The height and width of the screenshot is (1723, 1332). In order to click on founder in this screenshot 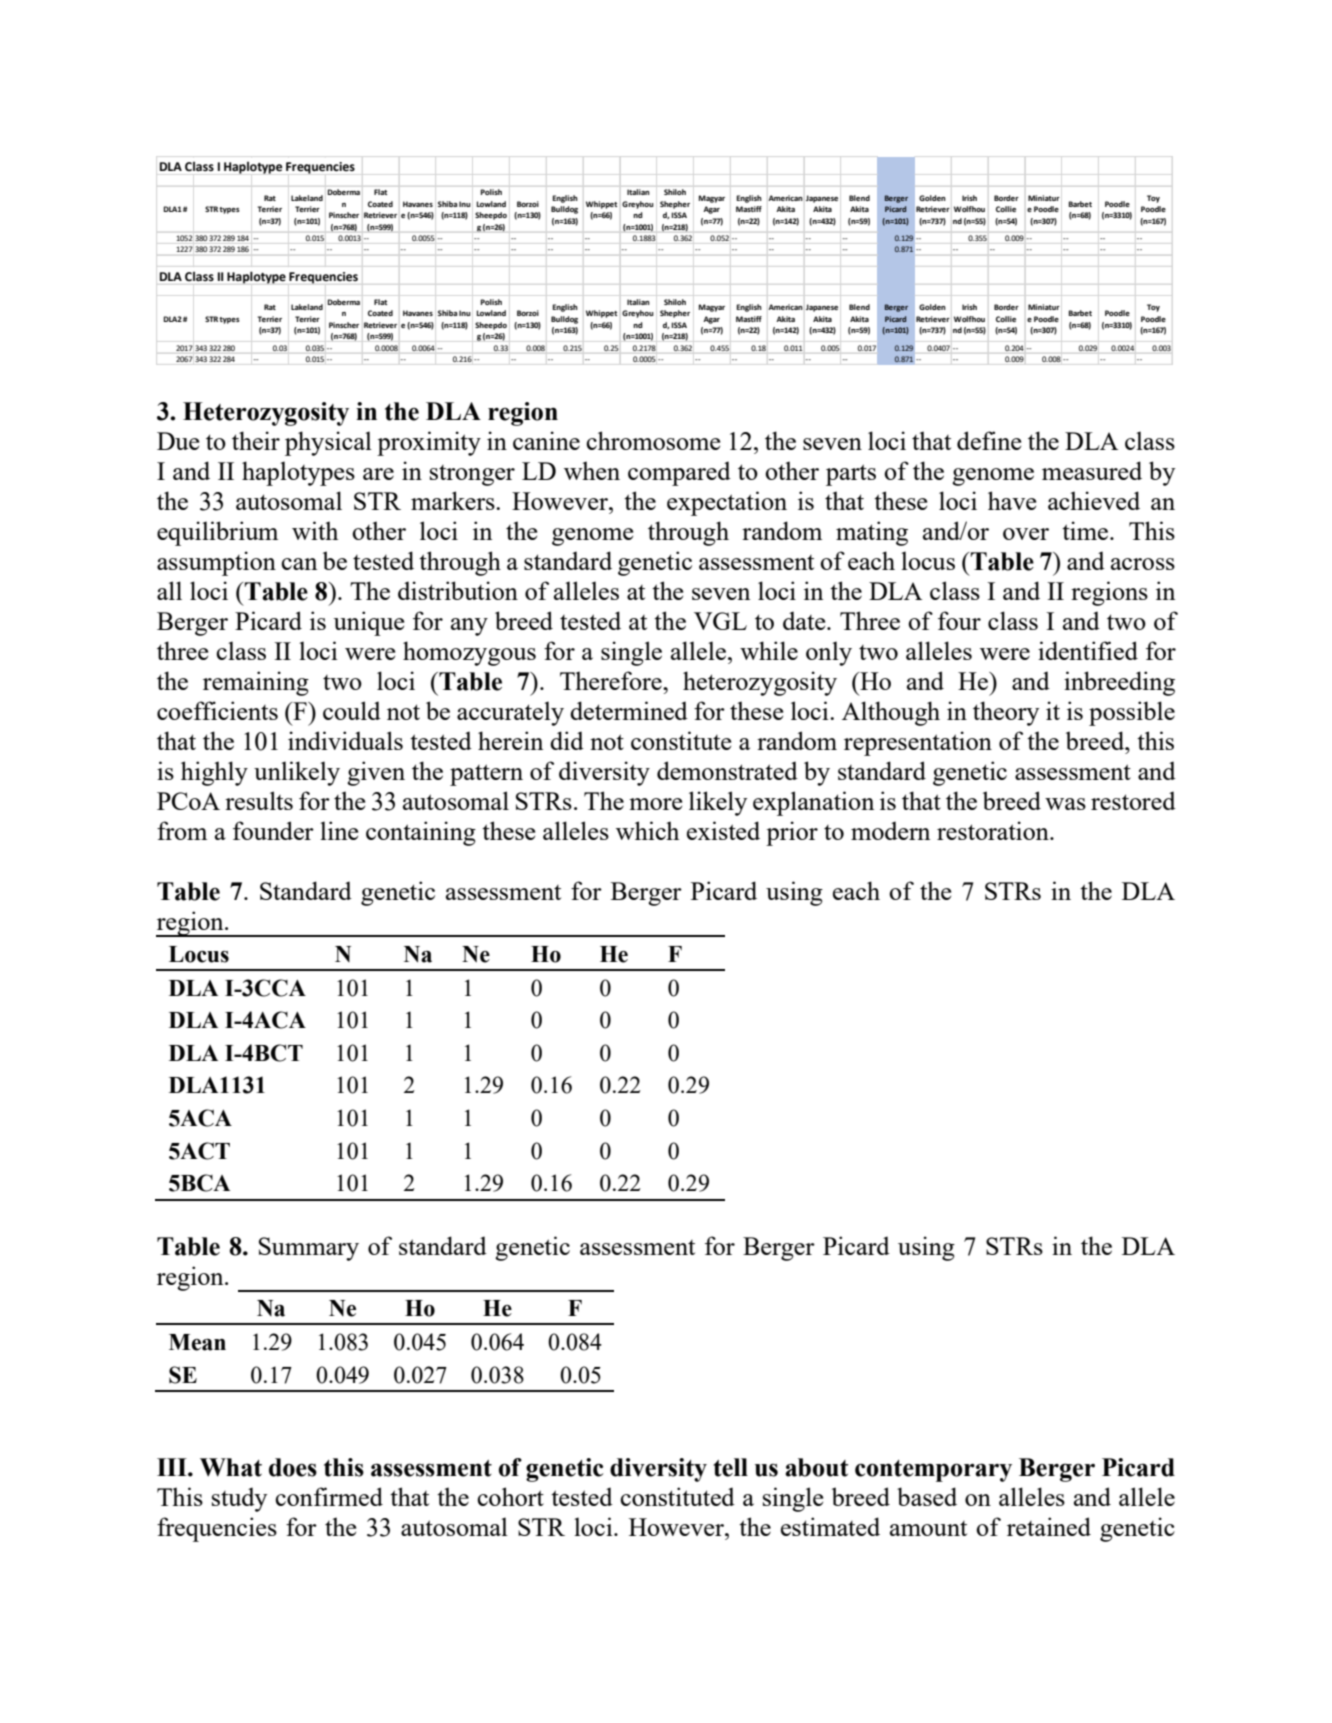, I will do `click(273, 830)`.
